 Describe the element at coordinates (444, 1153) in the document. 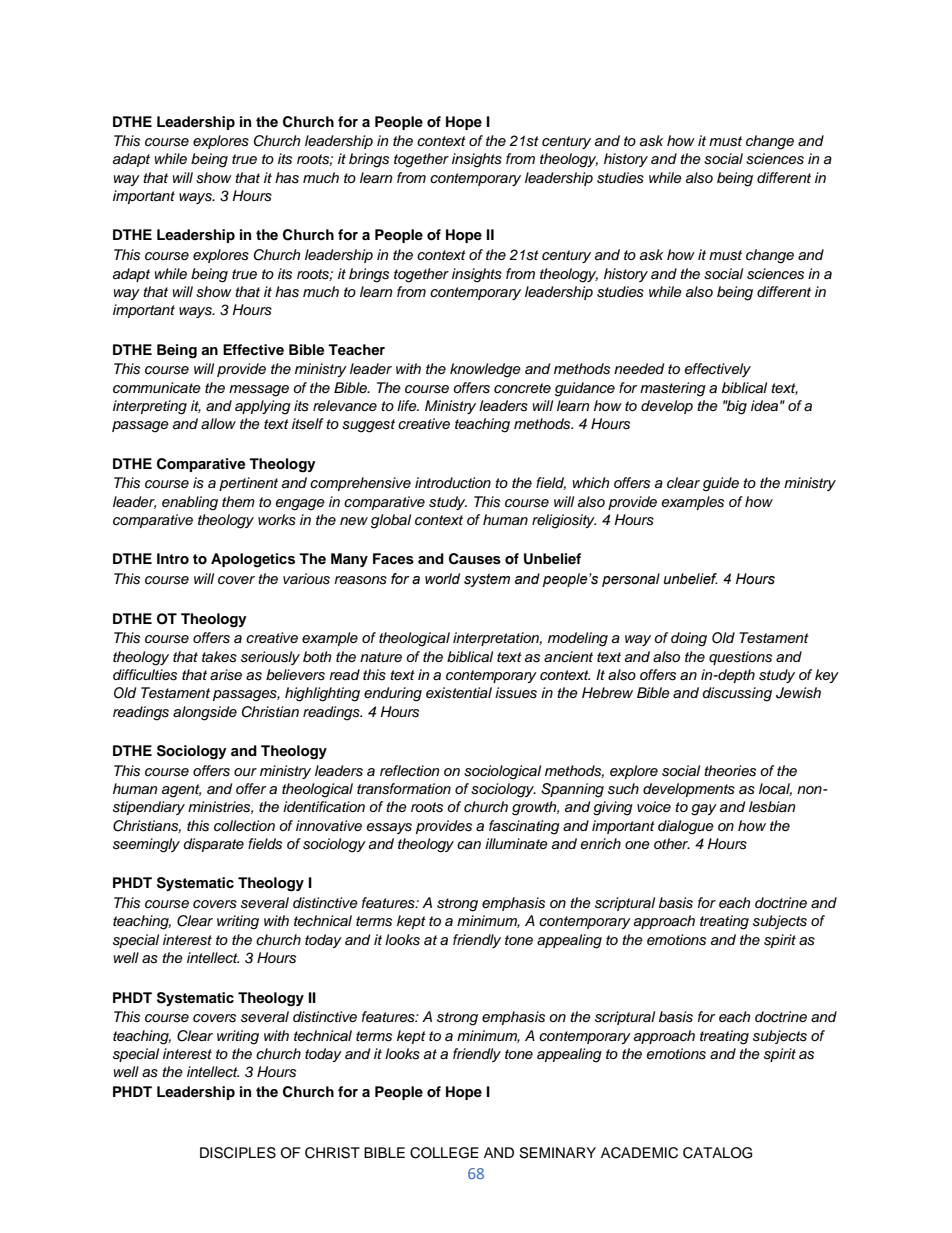

I see `COLLEGE` at that location.
